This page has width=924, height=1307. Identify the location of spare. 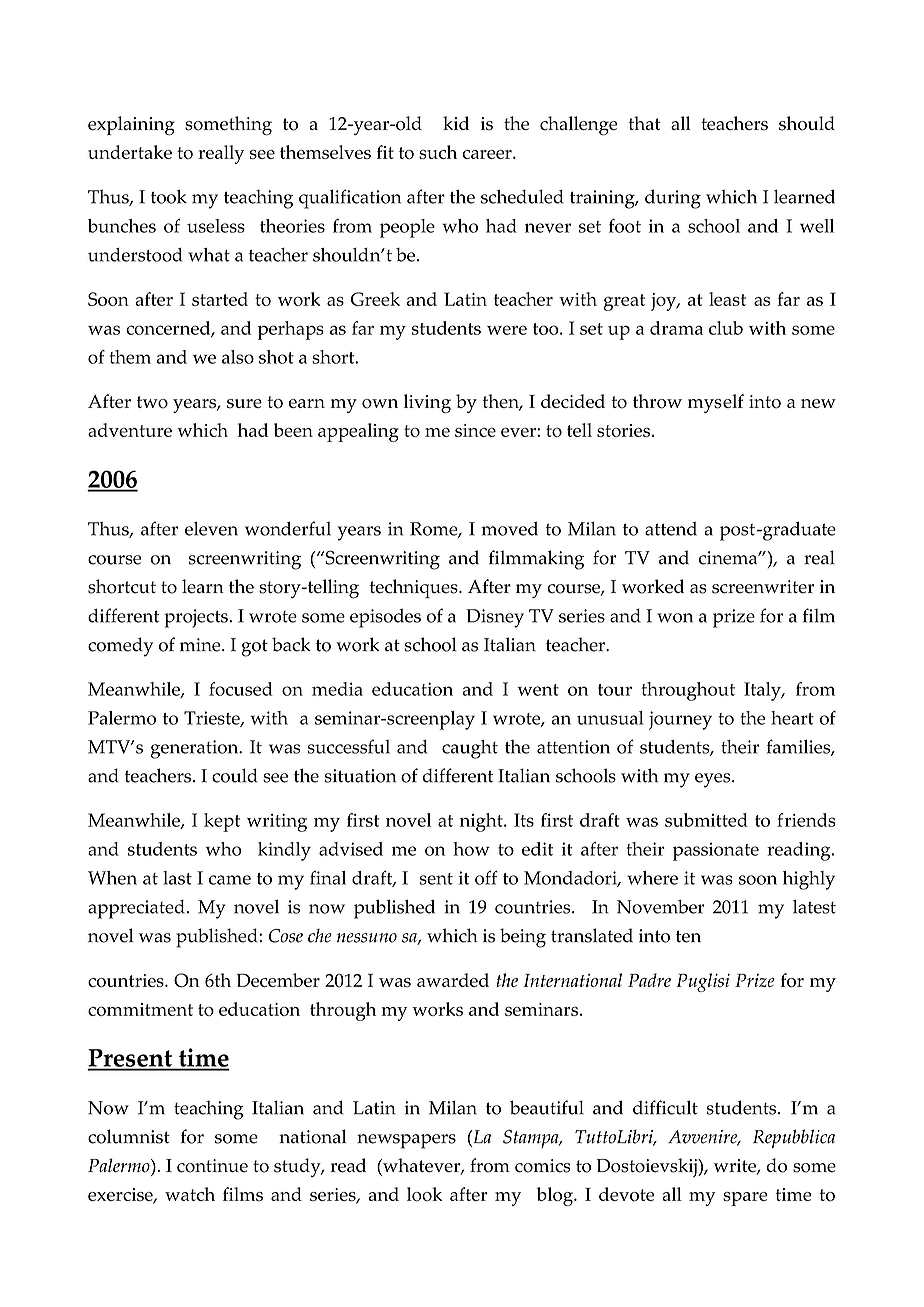
(745, 1199).
